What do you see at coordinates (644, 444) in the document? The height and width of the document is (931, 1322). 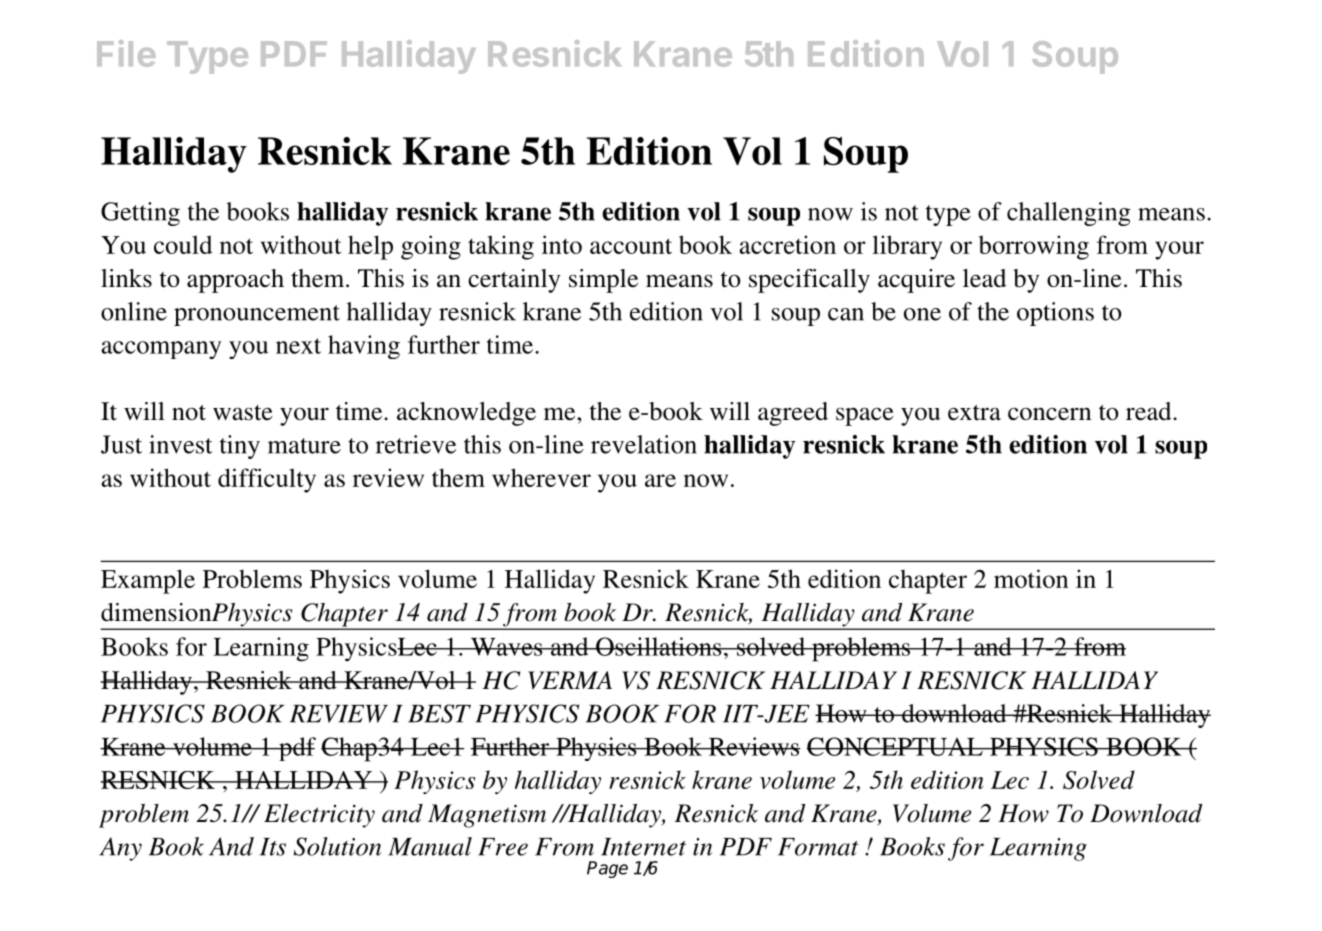 I see `revelation` at bounding box center [644, 444].
